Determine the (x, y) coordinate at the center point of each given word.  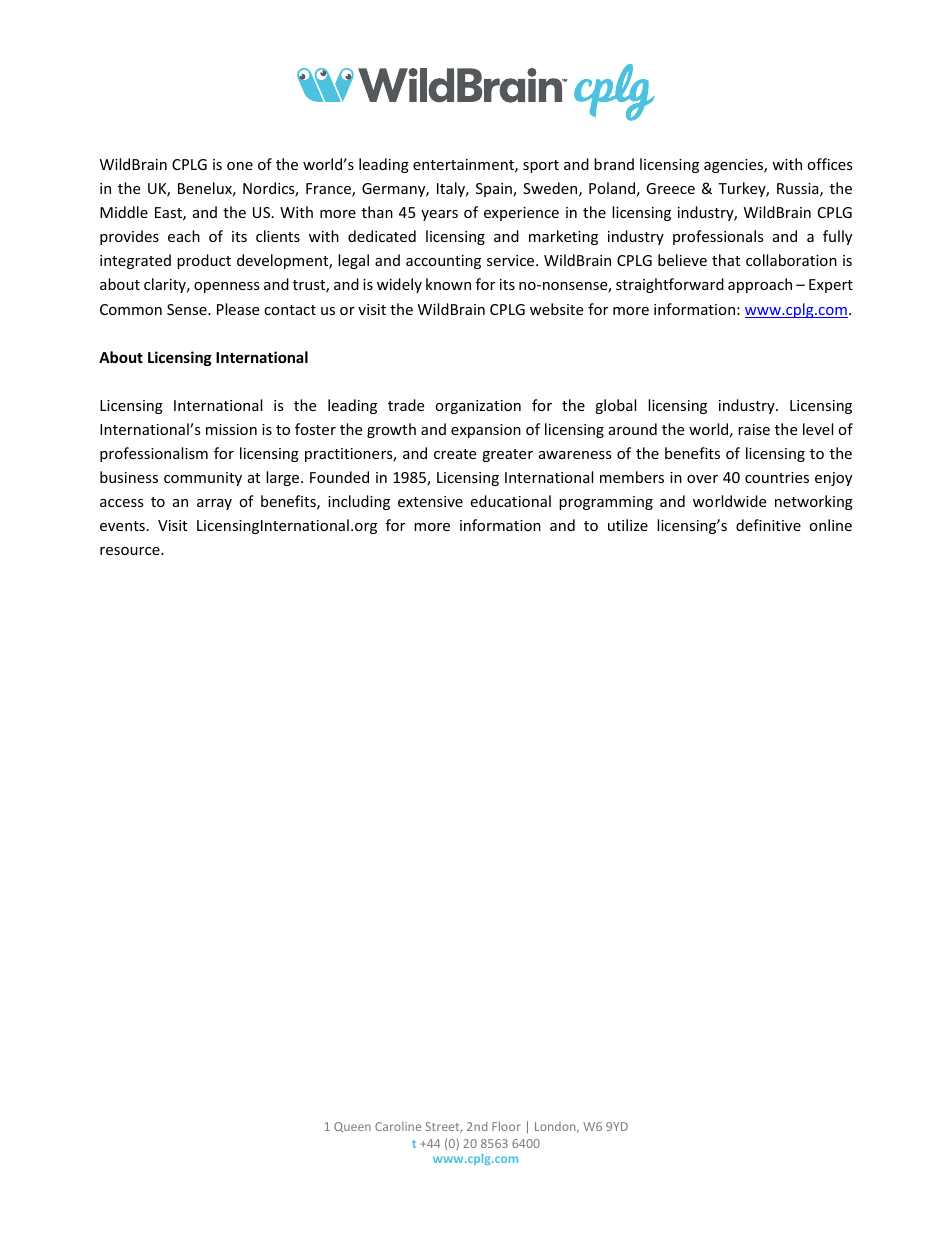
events (122, 526)
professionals (718, 237)
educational (510, 501)
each (184, 236)
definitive (768, 525)
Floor (506, 1126)
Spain (495, 190)
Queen (352, 1127)
